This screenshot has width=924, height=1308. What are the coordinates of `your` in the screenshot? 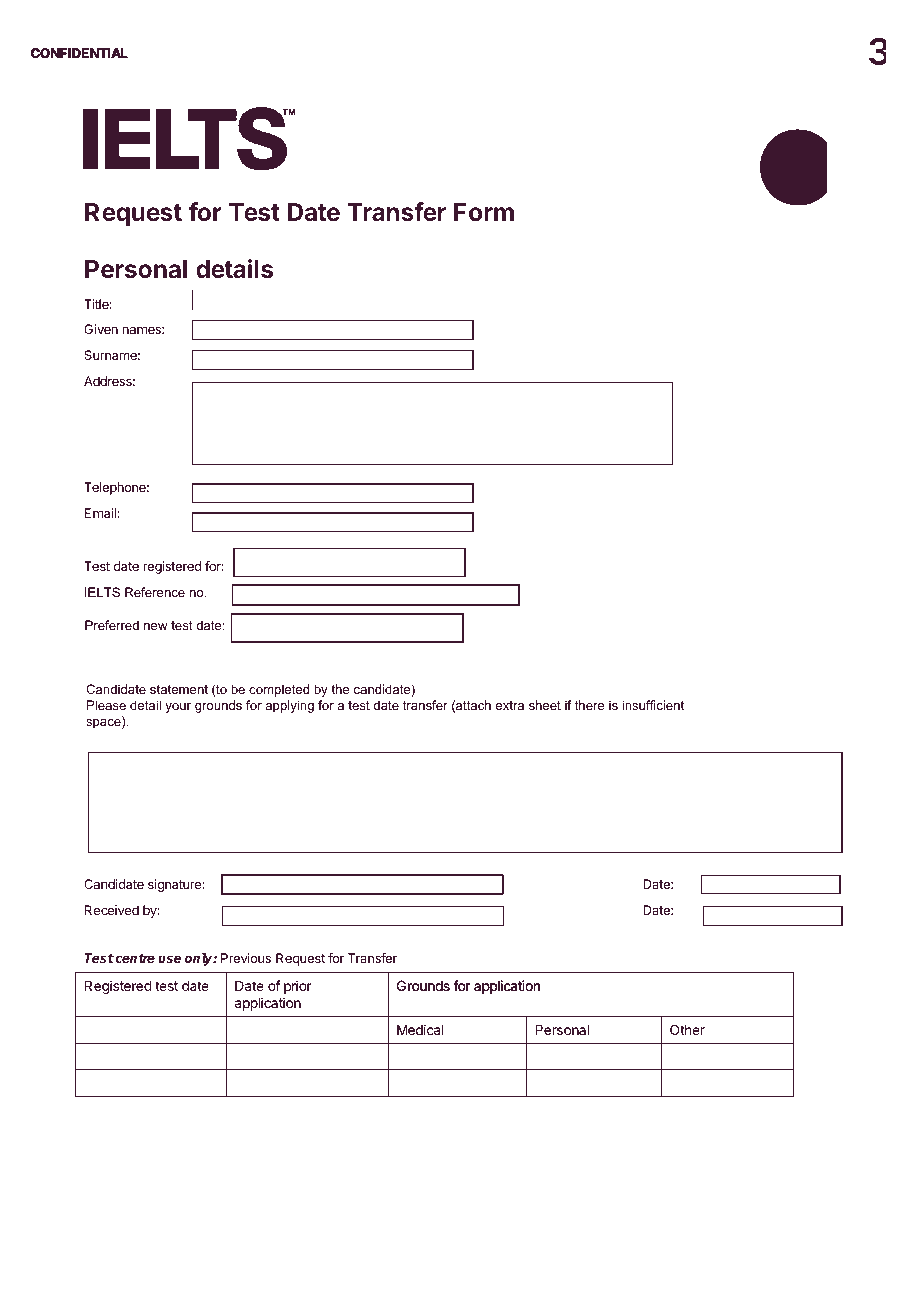 It's located at (178, 708).
